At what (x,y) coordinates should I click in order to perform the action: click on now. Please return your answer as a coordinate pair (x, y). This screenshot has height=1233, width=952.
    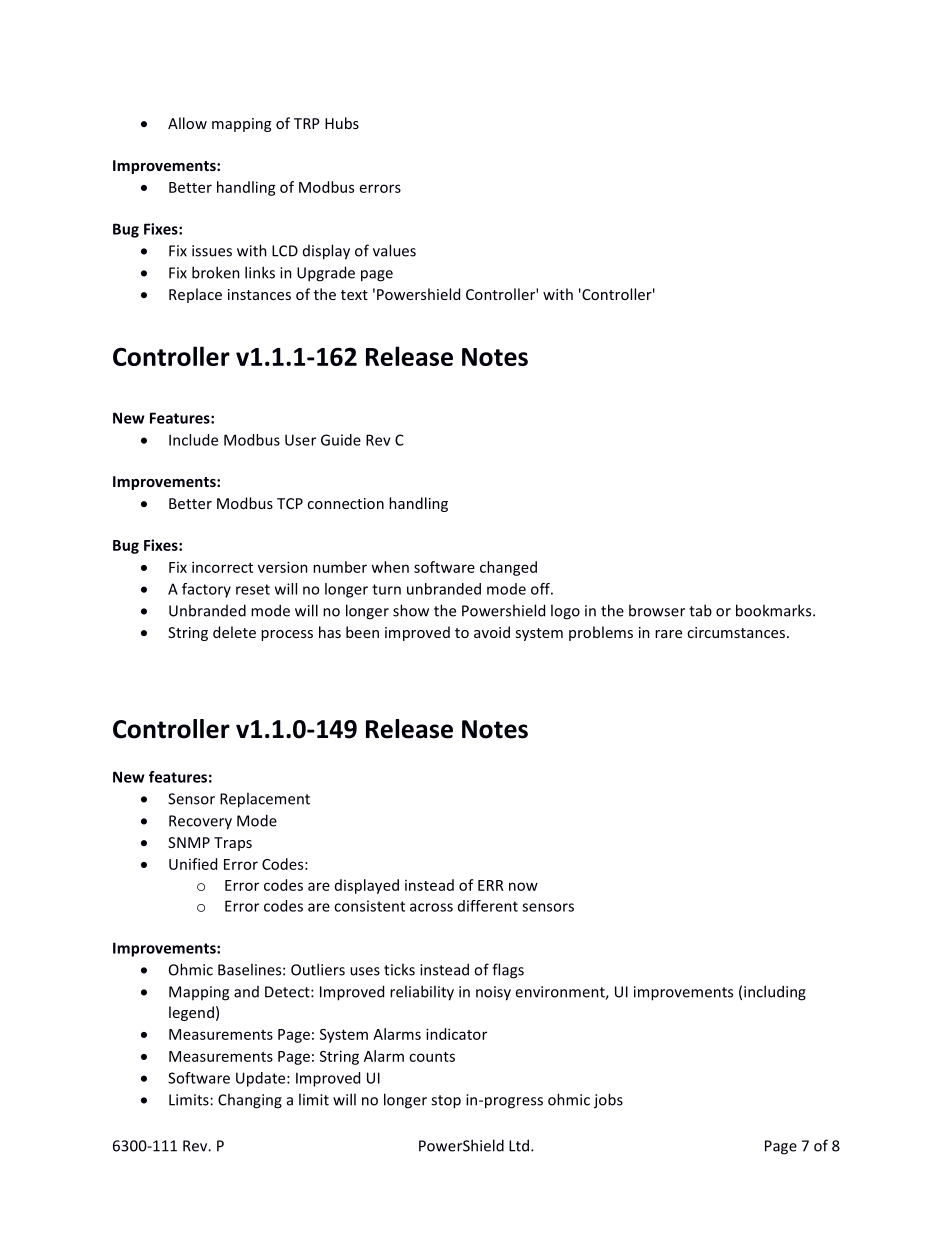
    Looking at the image, I should click on (523, 886).
